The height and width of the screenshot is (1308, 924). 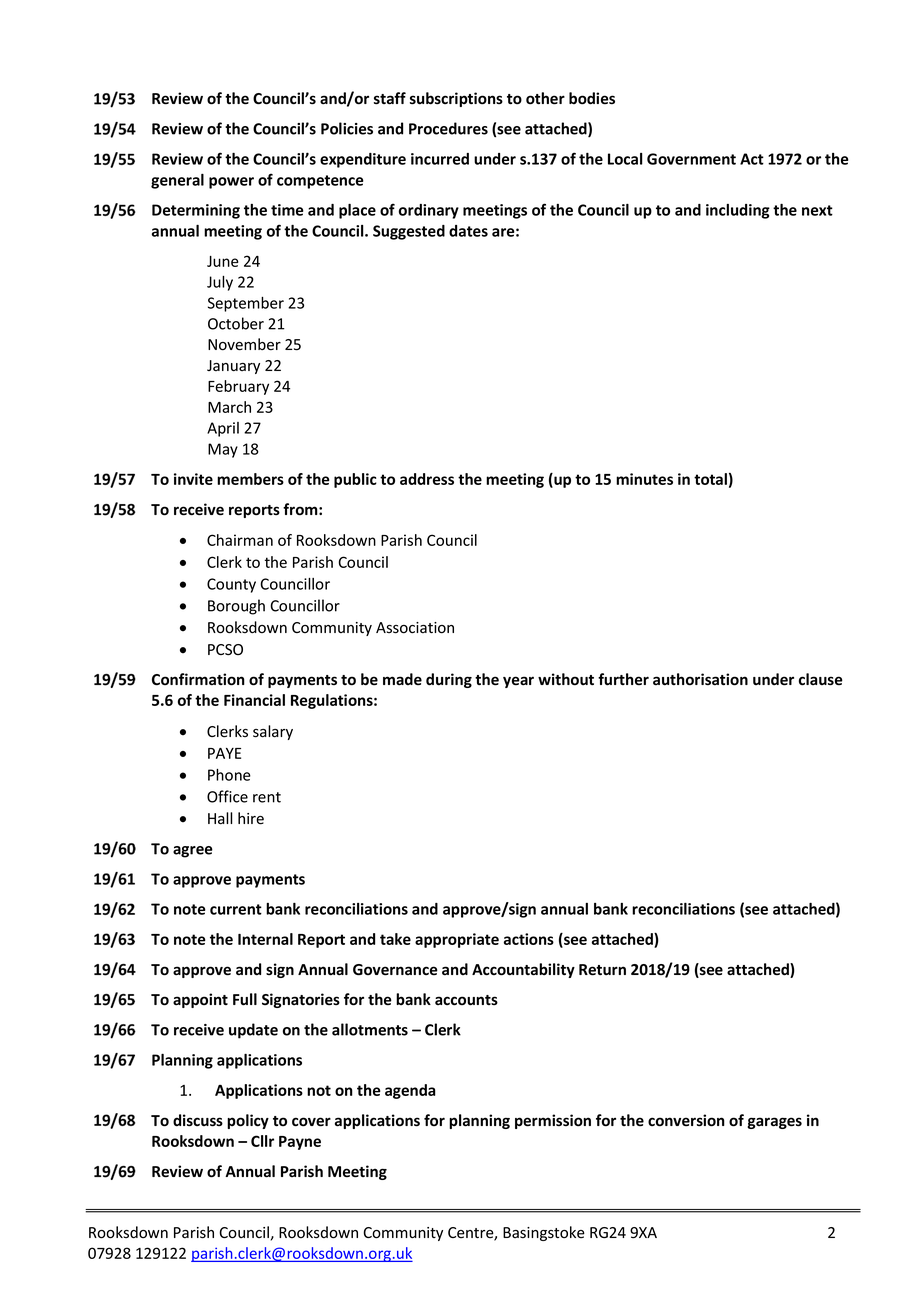 What do you see at coordinates (691, 159) in the screenshot?
I see `Government` at bounding box center [691, 159].
